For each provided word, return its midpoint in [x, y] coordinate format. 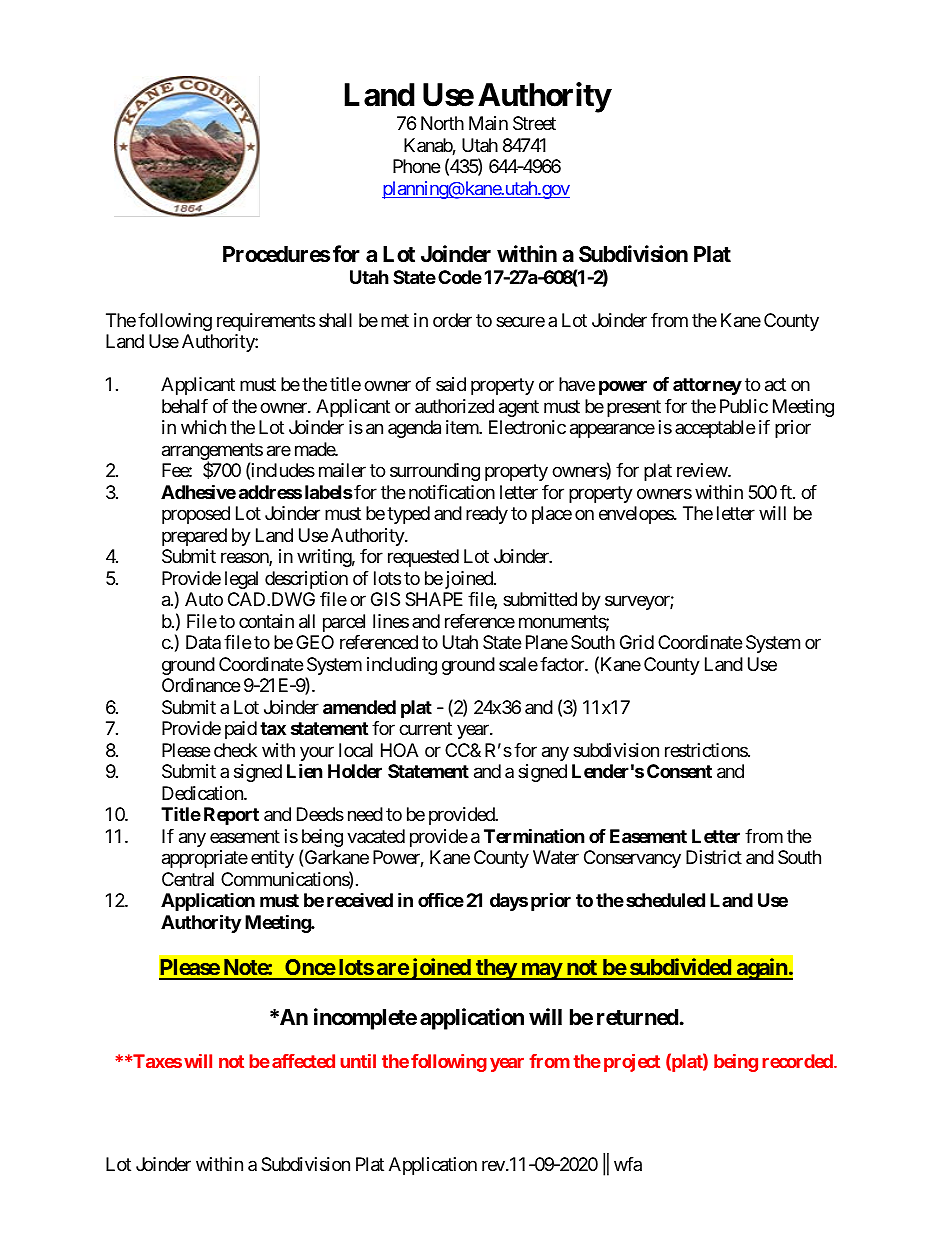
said [451, 384]
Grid [637, 642]
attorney [707, 386]
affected [303, 1061]
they [496, 969]
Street [534, 123]
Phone [416, 166]
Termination [534, 835]
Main [488, 123]
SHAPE [434, 599]
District [714, 857]
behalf [185, 406]
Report [231, 816]
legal [241, 580]
